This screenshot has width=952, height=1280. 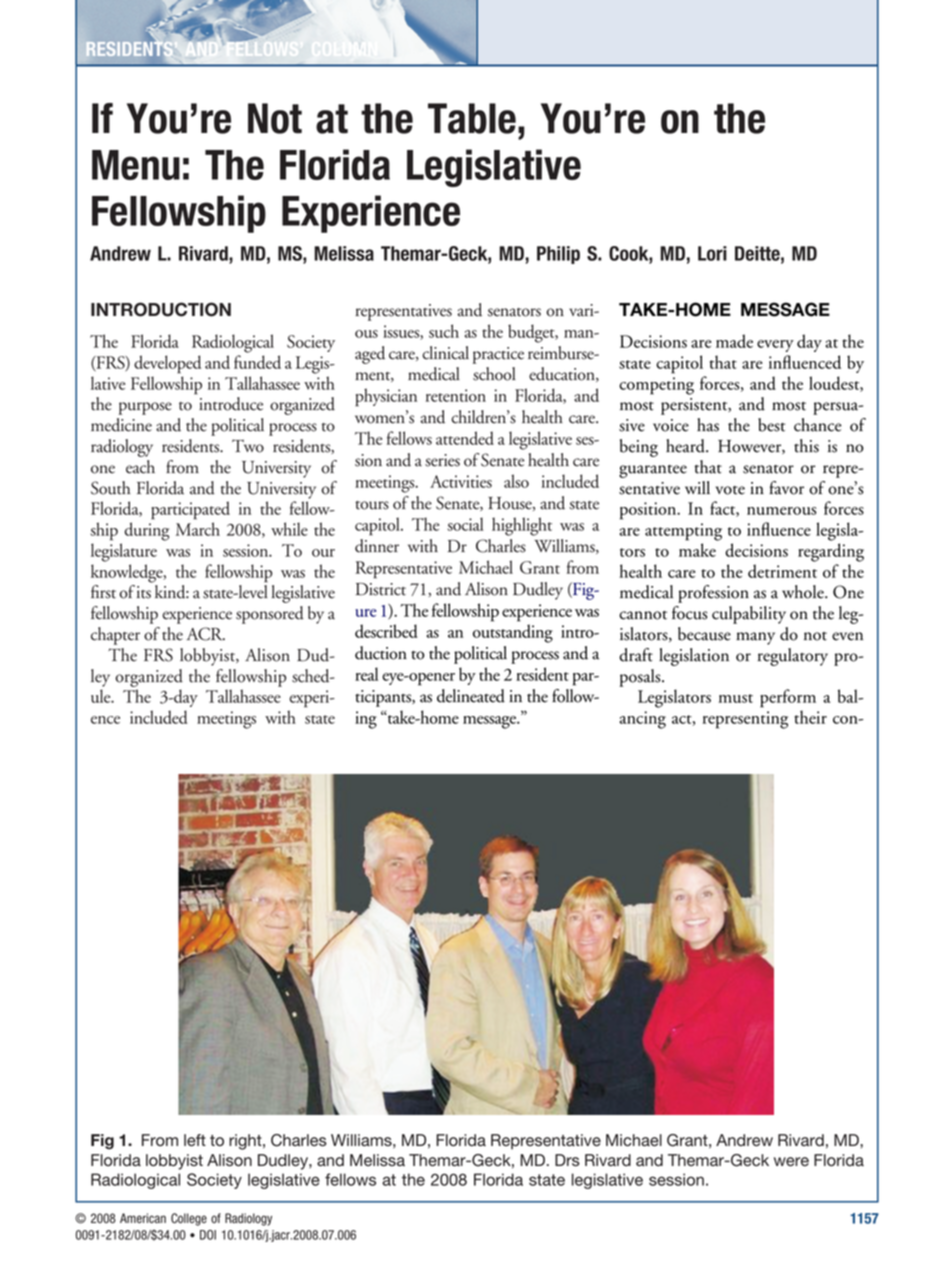 I want to click on Menu, so click(x=136, y=165).
